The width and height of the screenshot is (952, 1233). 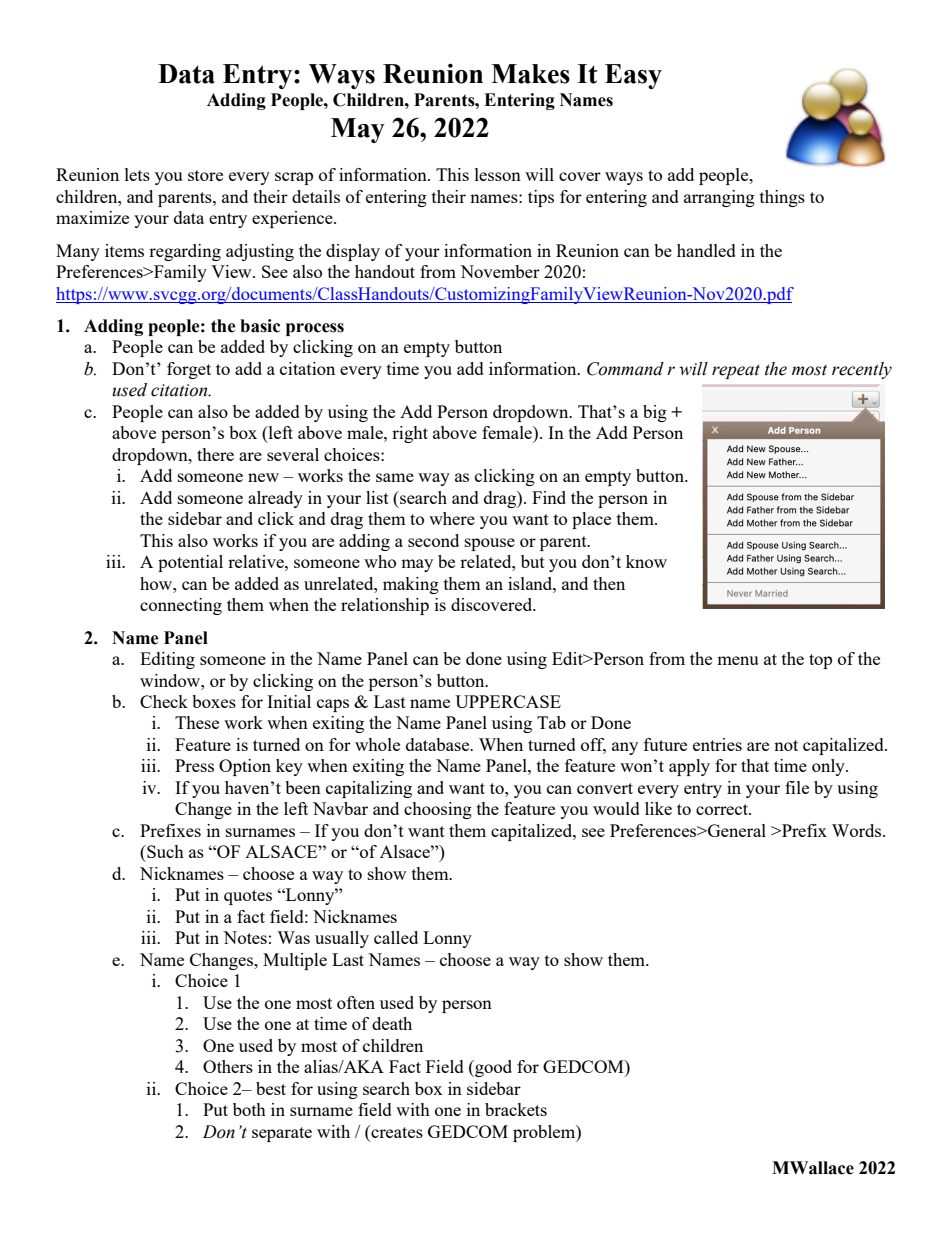 I want to click on correct, so click(x=723, y=809).
